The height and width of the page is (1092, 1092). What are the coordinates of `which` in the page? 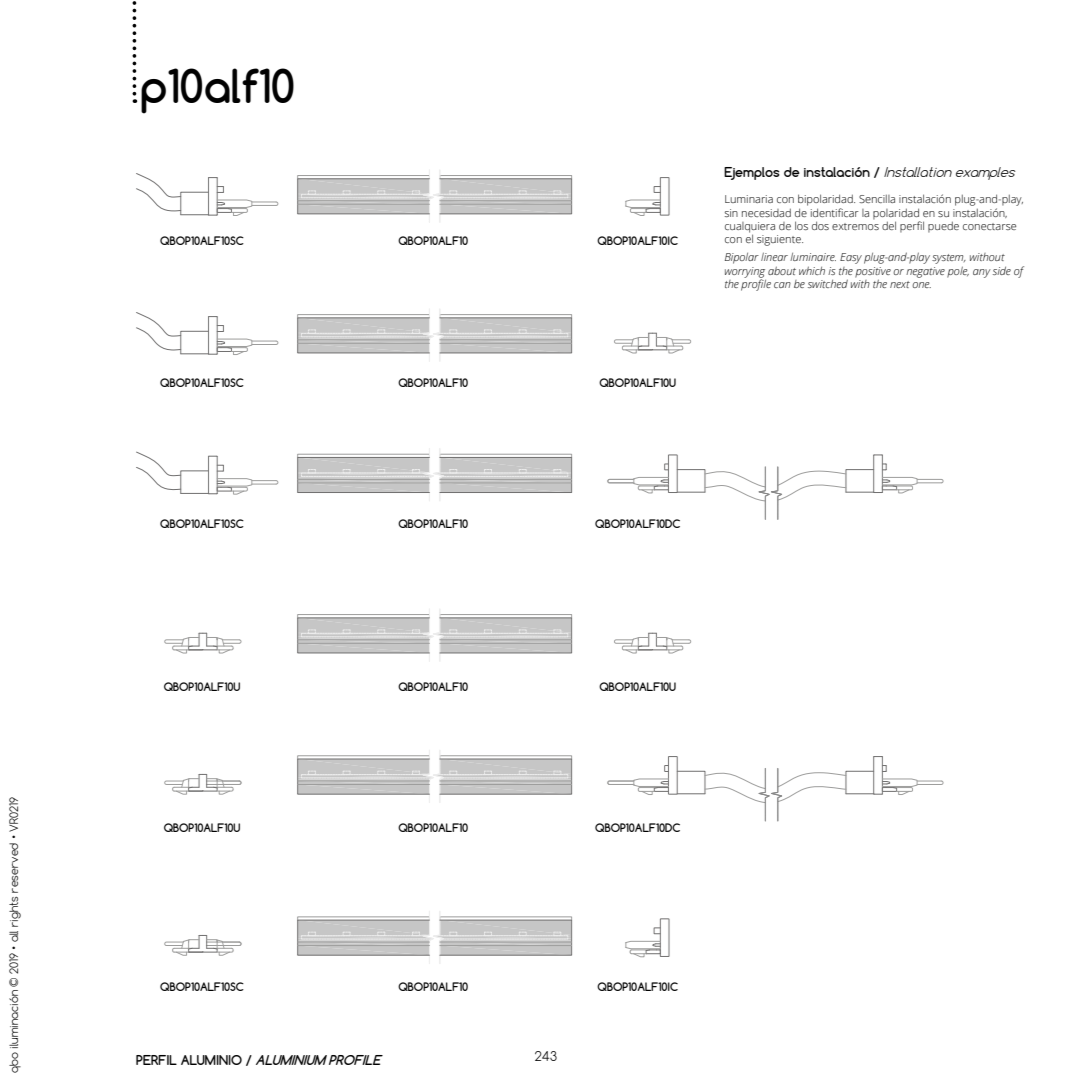 It's located at (812, 270).
